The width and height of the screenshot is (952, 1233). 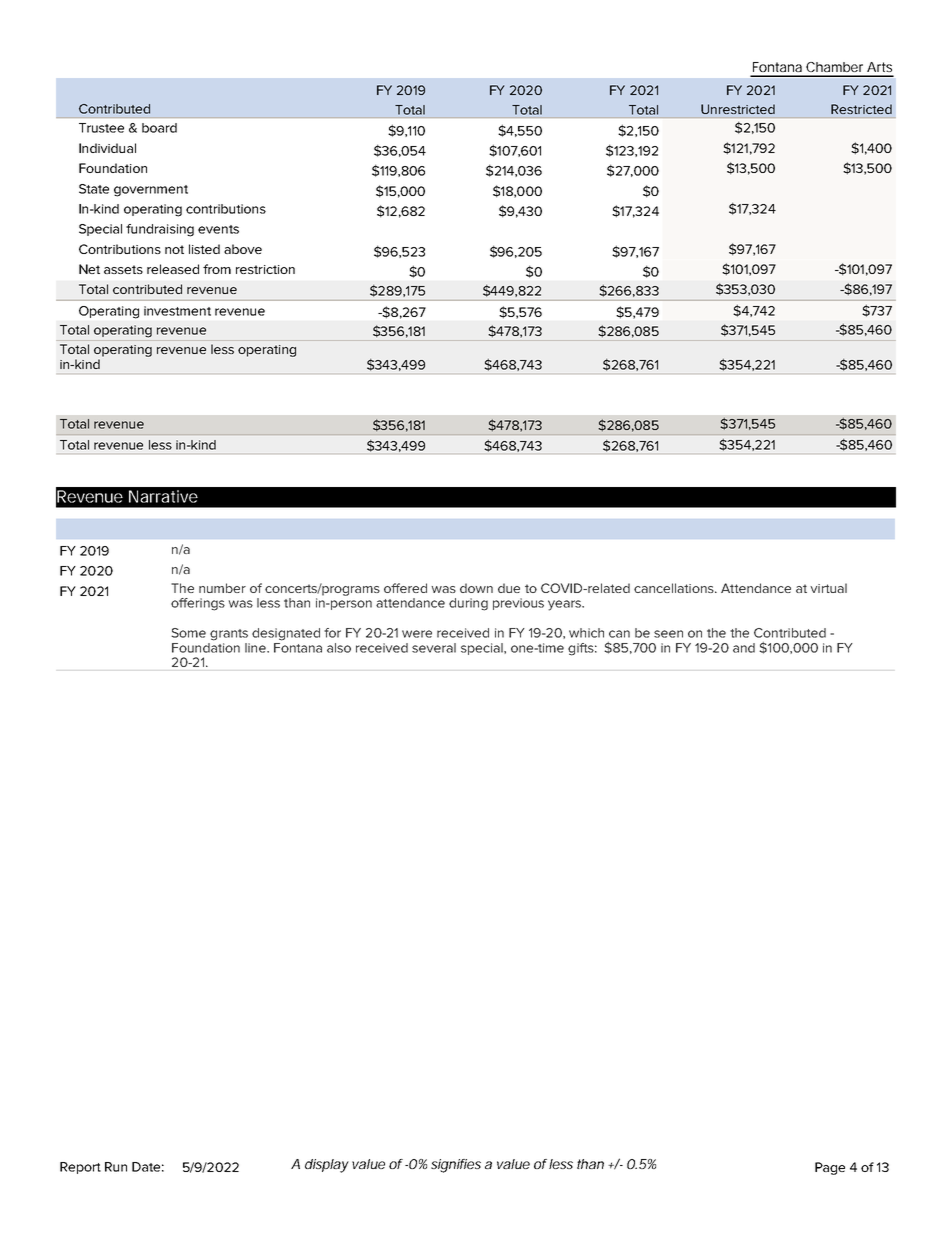 What do you see at coordinates (675, 588) in the screenshot?
I see `cancellations` at bounding box center [675, 588].
